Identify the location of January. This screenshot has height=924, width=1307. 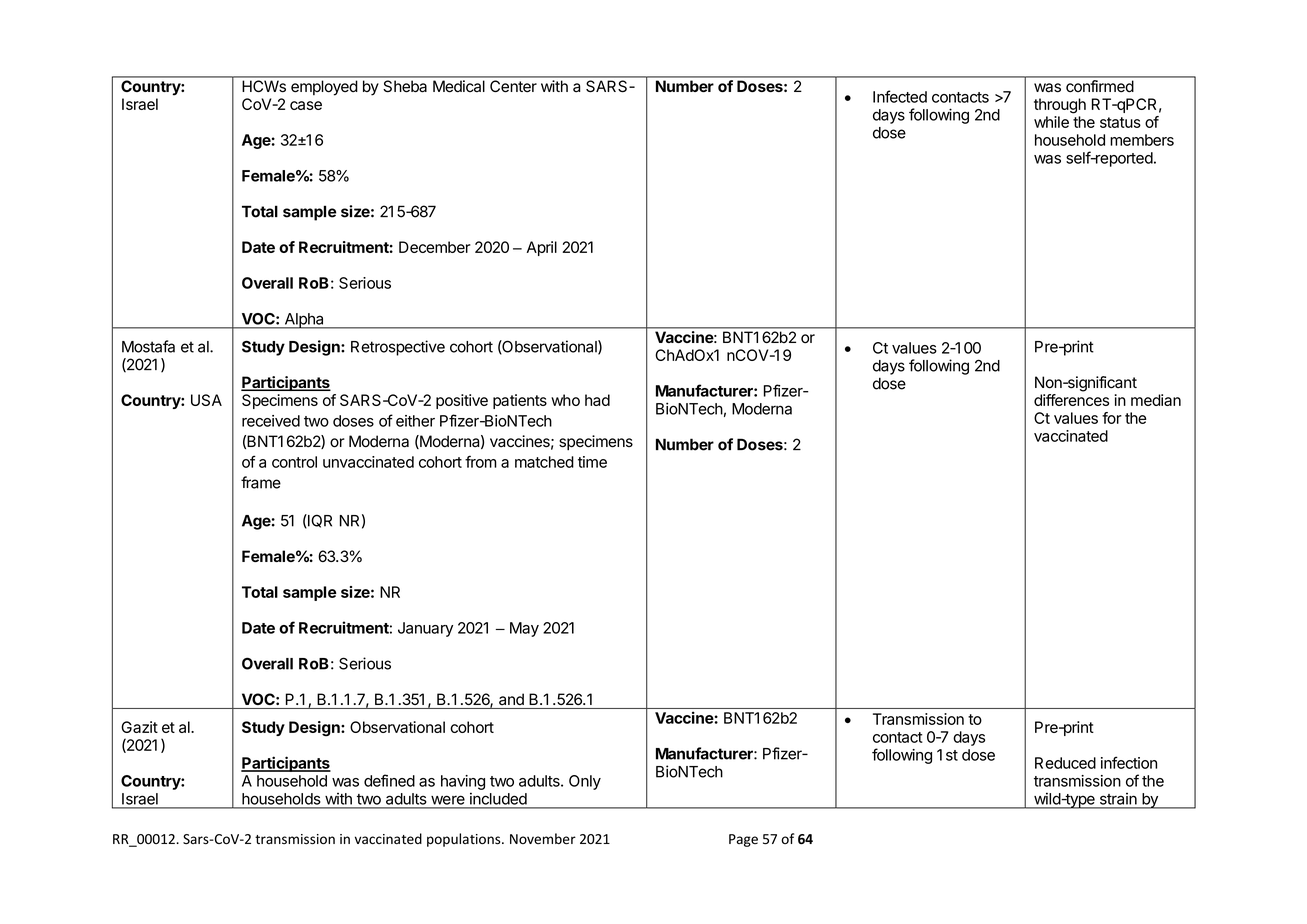
(425, 629).
